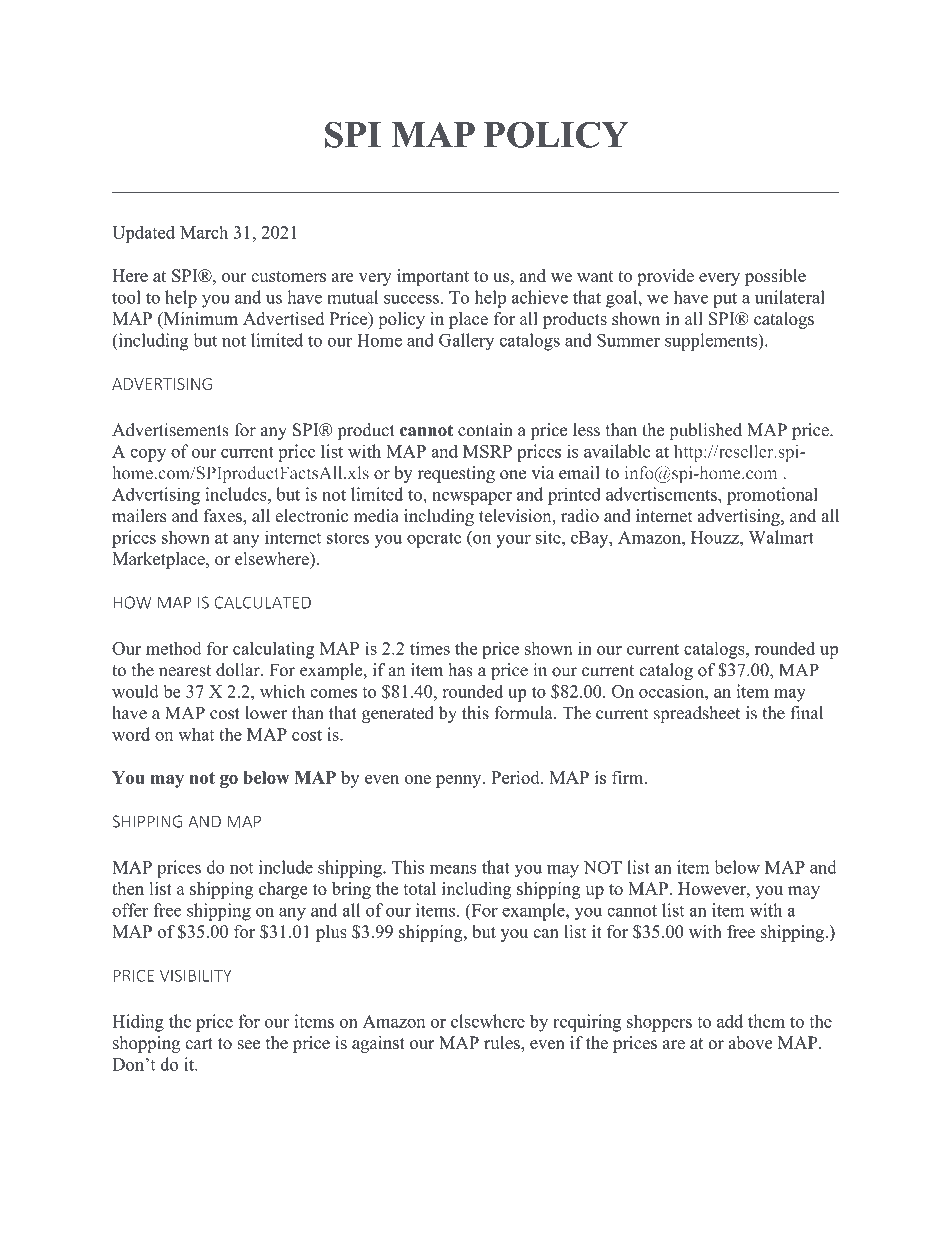 This page has width=952, height=1233. Describe the element at coordinates (378, 1044) in the page. I see `against` at that location.
